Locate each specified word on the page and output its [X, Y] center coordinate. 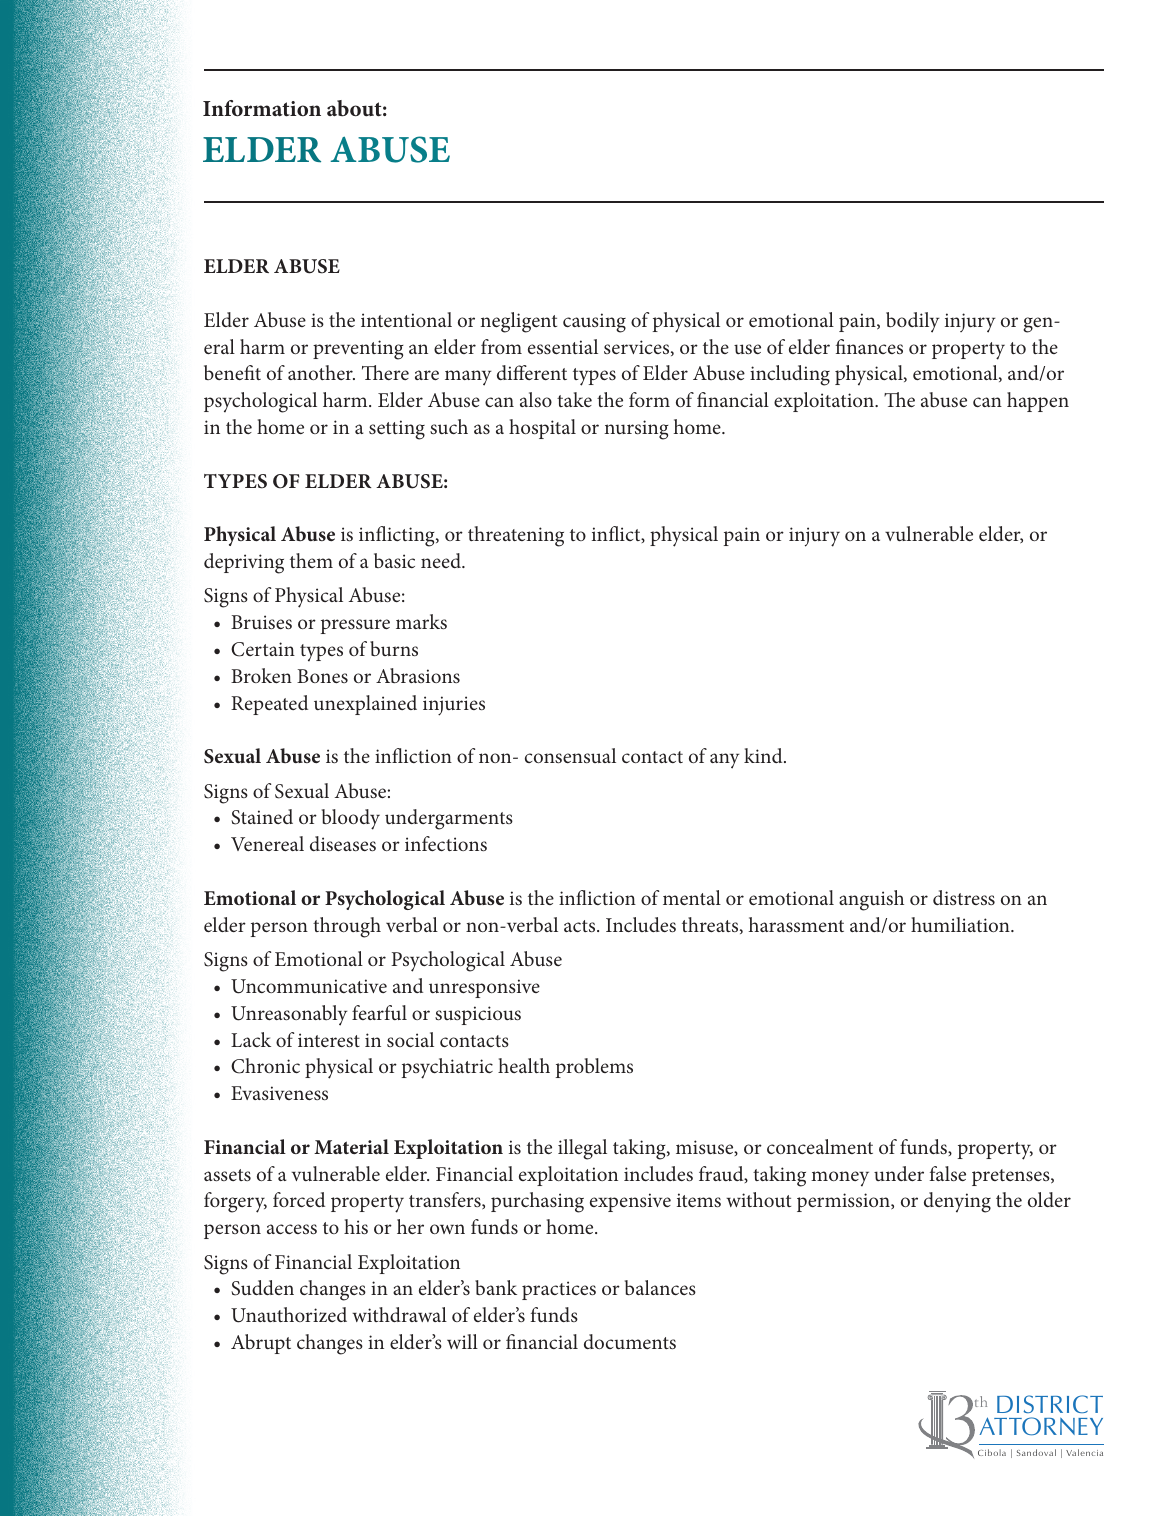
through [347, 927]
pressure [355, 626]
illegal [582, 1149]
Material [351, 1146]
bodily [913, 322]
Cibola [992, 1452]
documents [630, 1341]
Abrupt [261, 1344]
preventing [358, 350]
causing [594, 323]
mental [692, 897]
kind [764, 755]
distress [964, 897]
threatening [516, 536]
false [948, 1173]
